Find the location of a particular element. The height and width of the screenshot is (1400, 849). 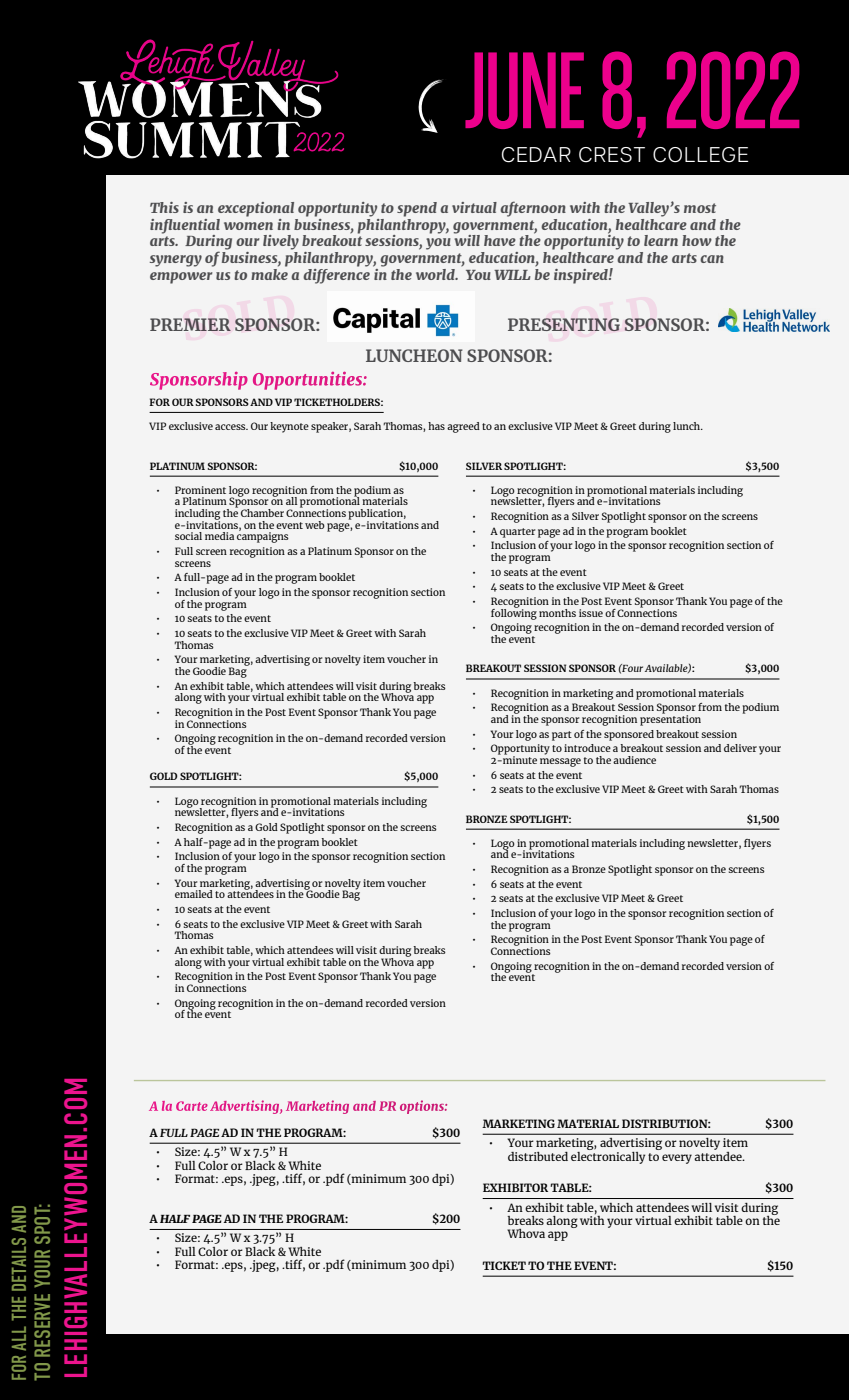

audience is located at coordinates (634, 760).
